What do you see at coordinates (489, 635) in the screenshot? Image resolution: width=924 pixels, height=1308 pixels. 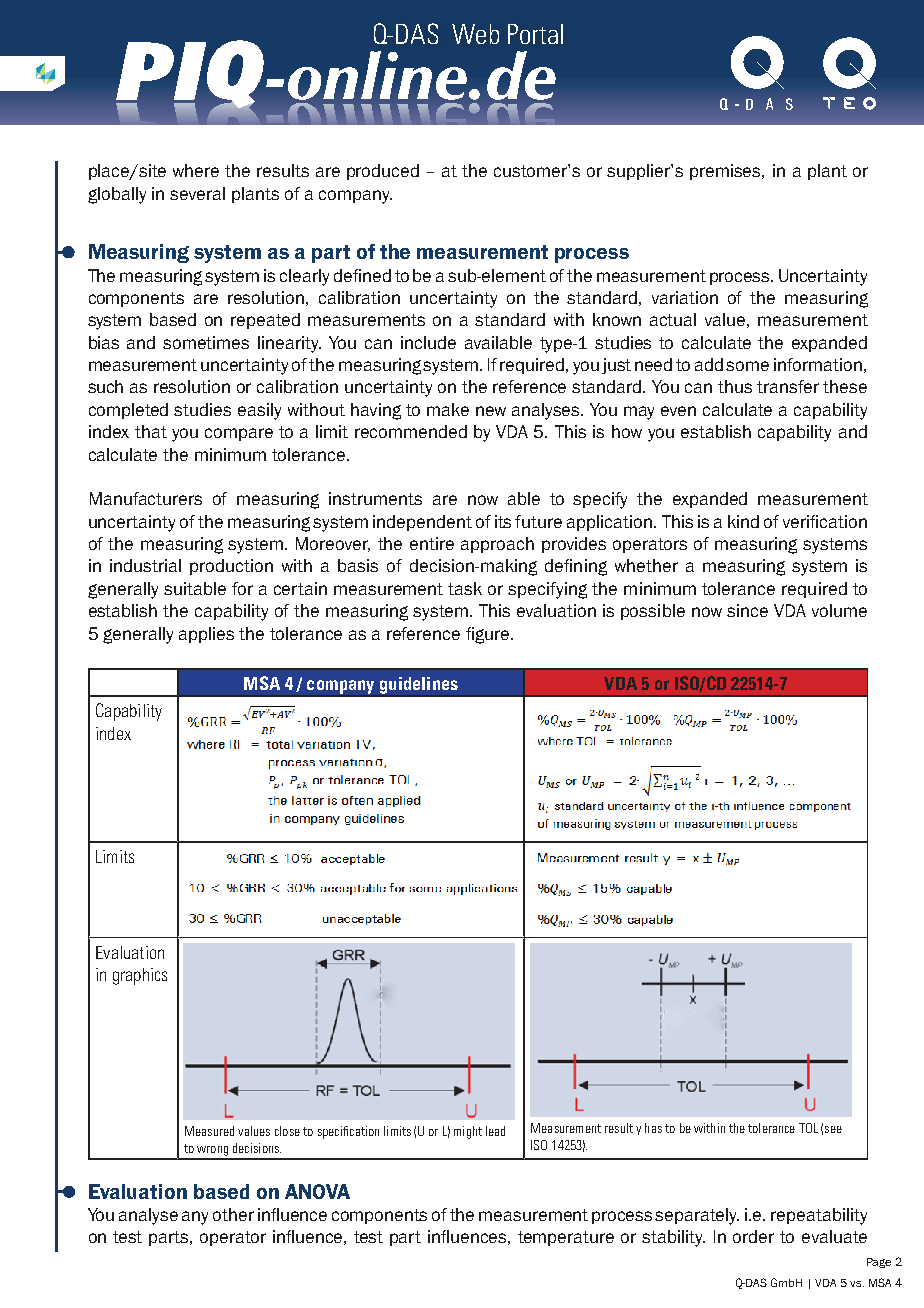 I see `figure` at bounding box center [489, 635].
